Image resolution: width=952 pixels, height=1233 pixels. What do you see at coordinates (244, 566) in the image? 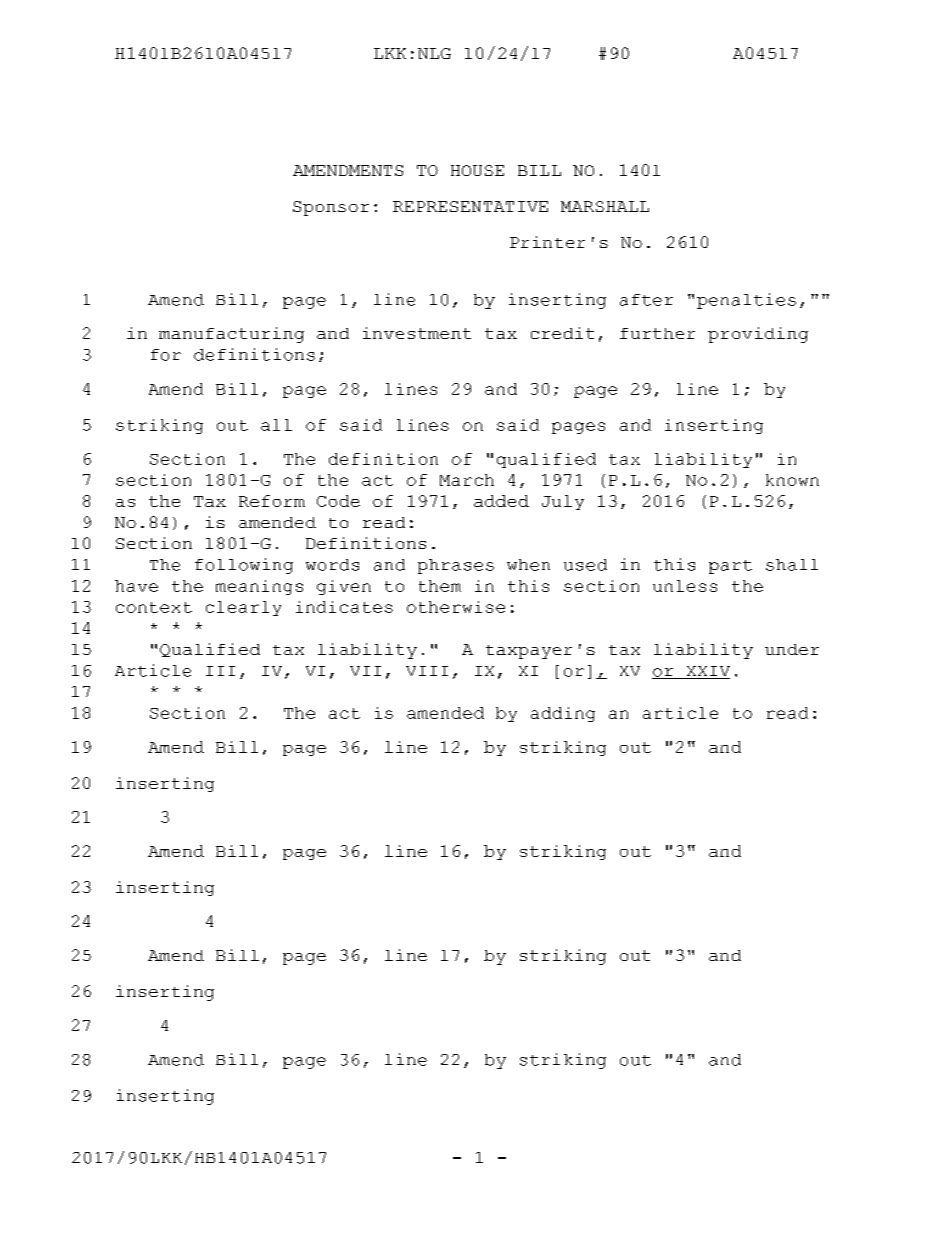
I see `following` at bounding box center [244, 566].
